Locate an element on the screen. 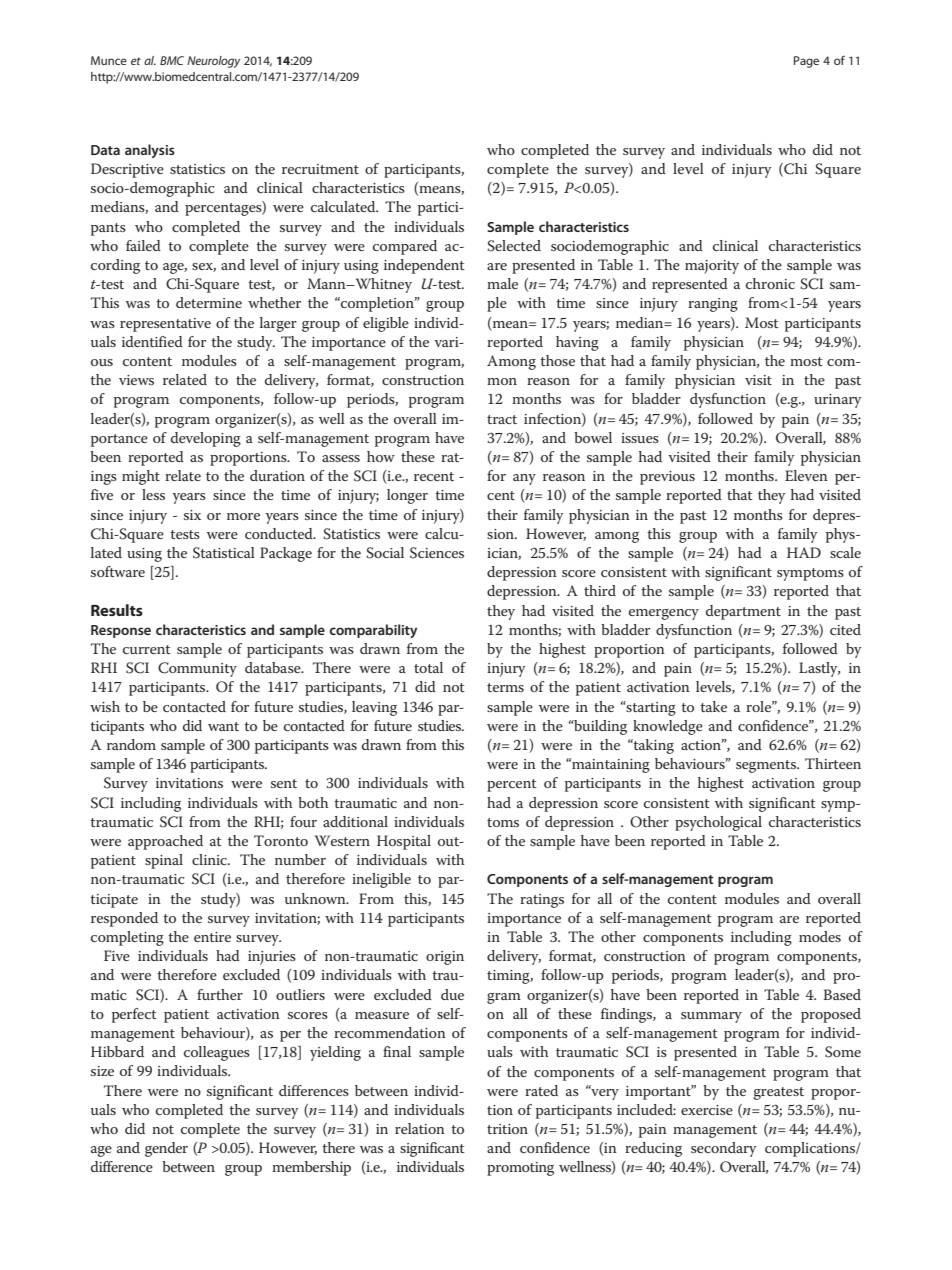 The image size is (952, 1270). Neurology is located at coordinates (213, 62).
